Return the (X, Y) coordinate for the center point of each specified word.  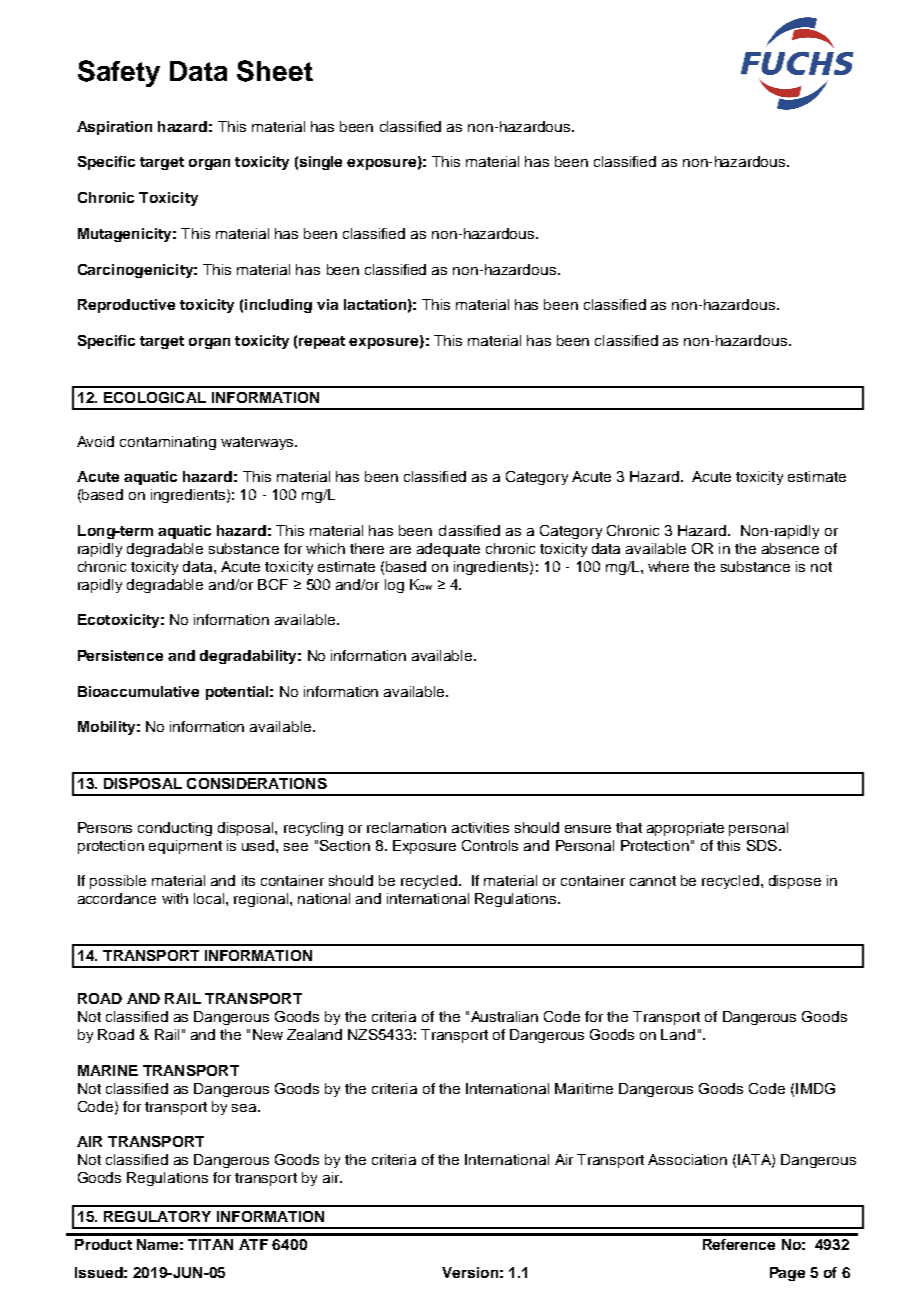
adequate (448, 550)
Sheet (275, 71)
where (668, 566)
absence (790, 548)
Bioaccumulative (138, 691)
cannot (653, 881)
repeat (322, 342)
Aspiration (114, 128)
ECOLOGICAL (155, 397)
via (327, 304)
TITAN (210, 1244)
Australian (504, 1016)
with (175, 898)
